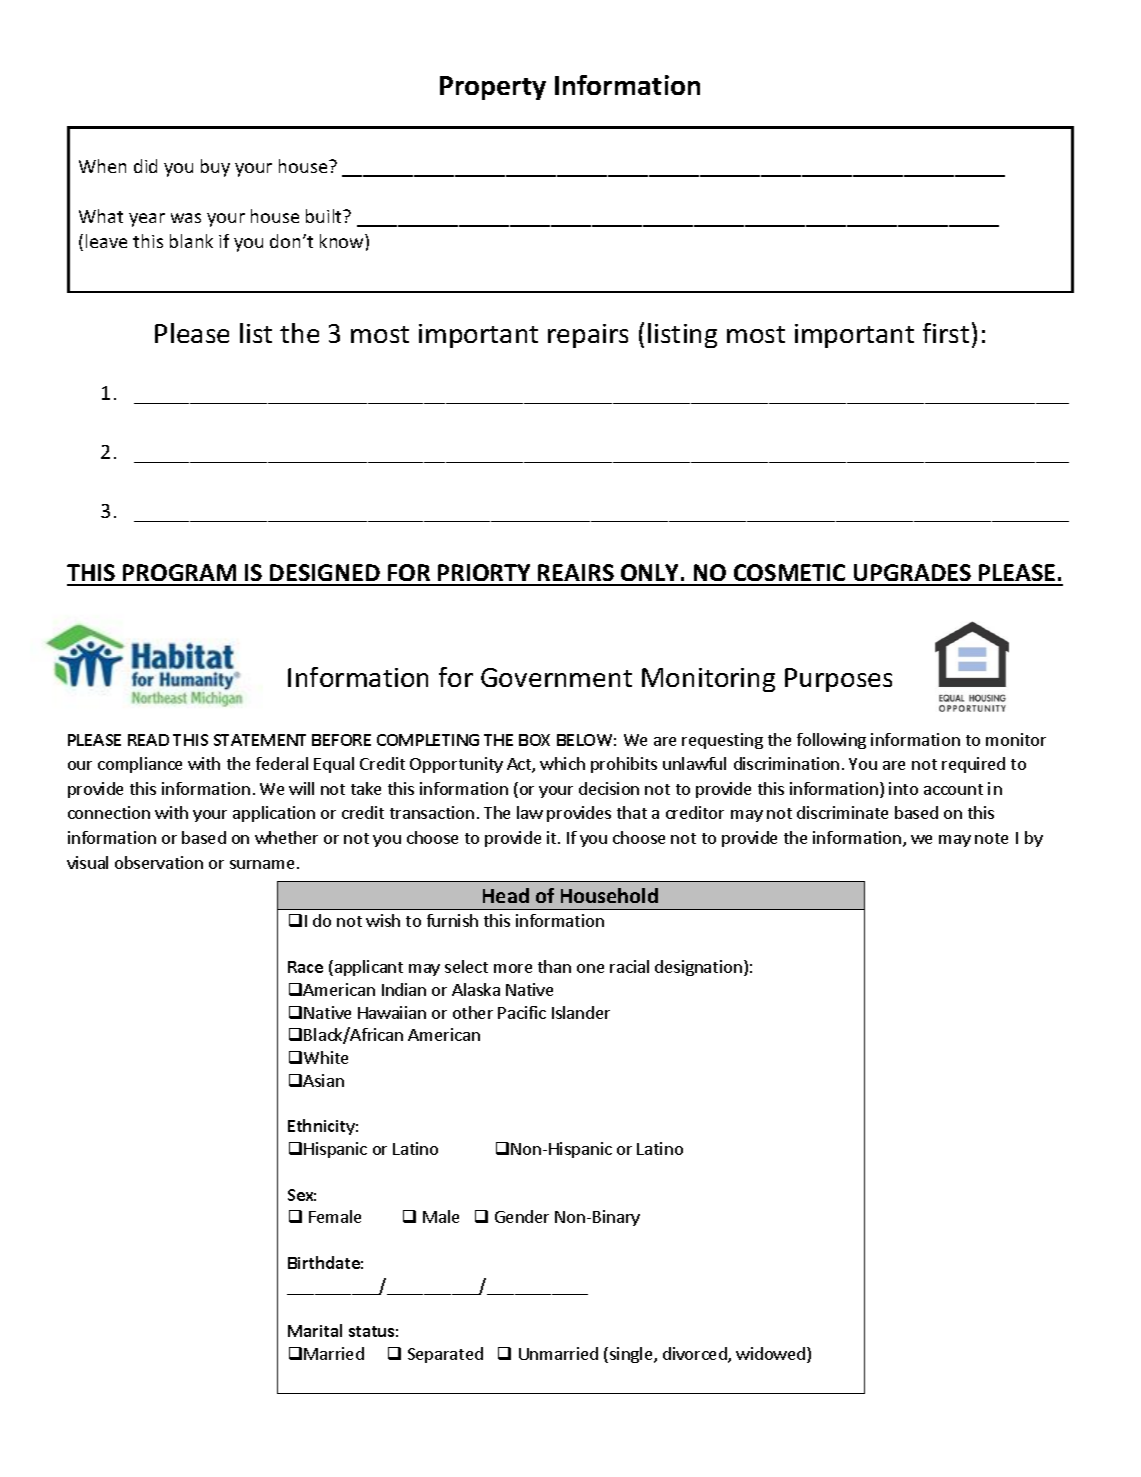  What do you see at coordinates (315, 1330) in the screenshot?
I see `Marital` at bounding box center [315, 1330].
